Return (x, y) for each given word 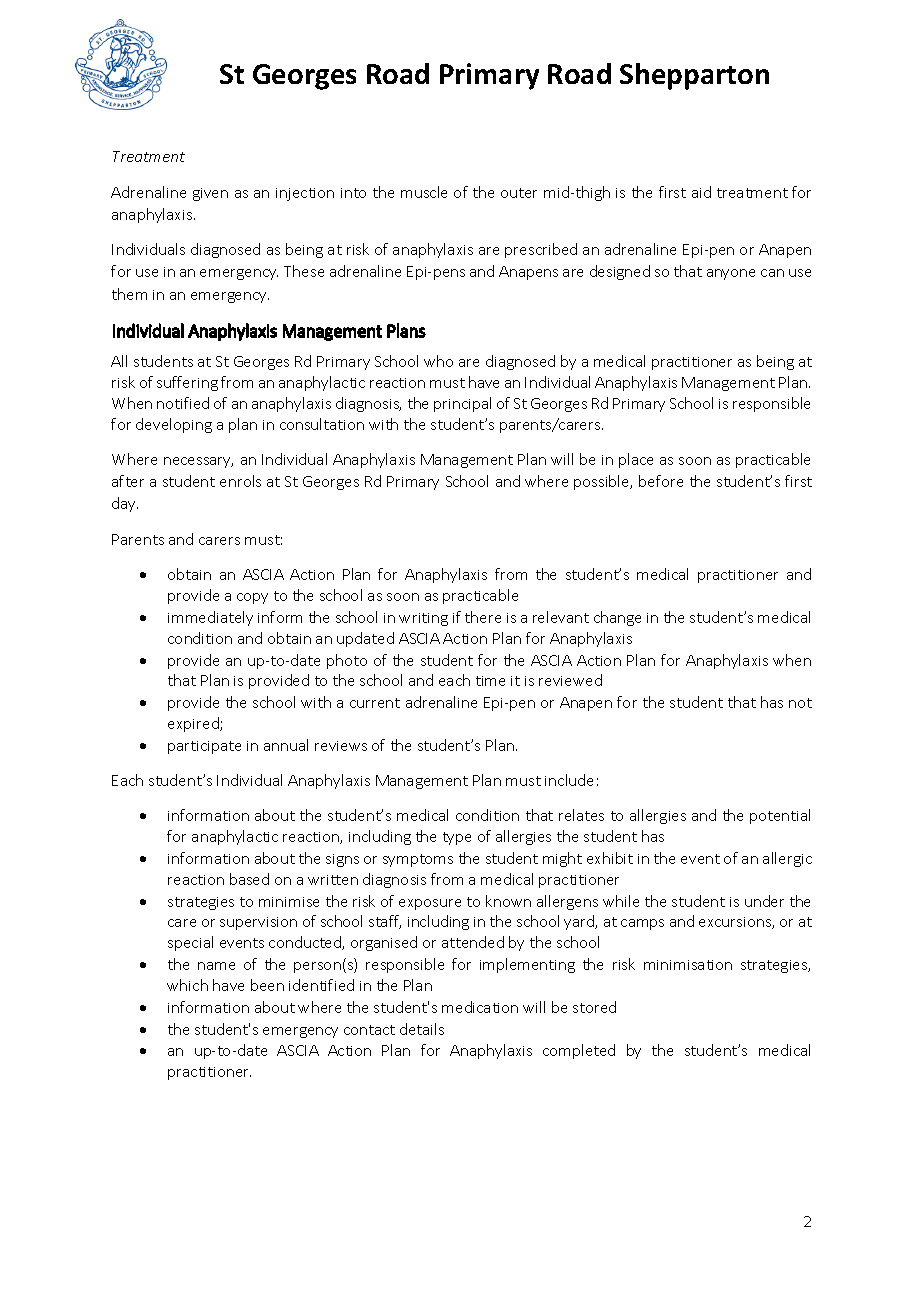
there (483, 617)
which (187, 985)
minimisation (688, 965)
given (210, 194)
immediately (210, 618)
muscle (424, 192)
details (422, 1029)
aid (701, 192)
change (617, 618)
